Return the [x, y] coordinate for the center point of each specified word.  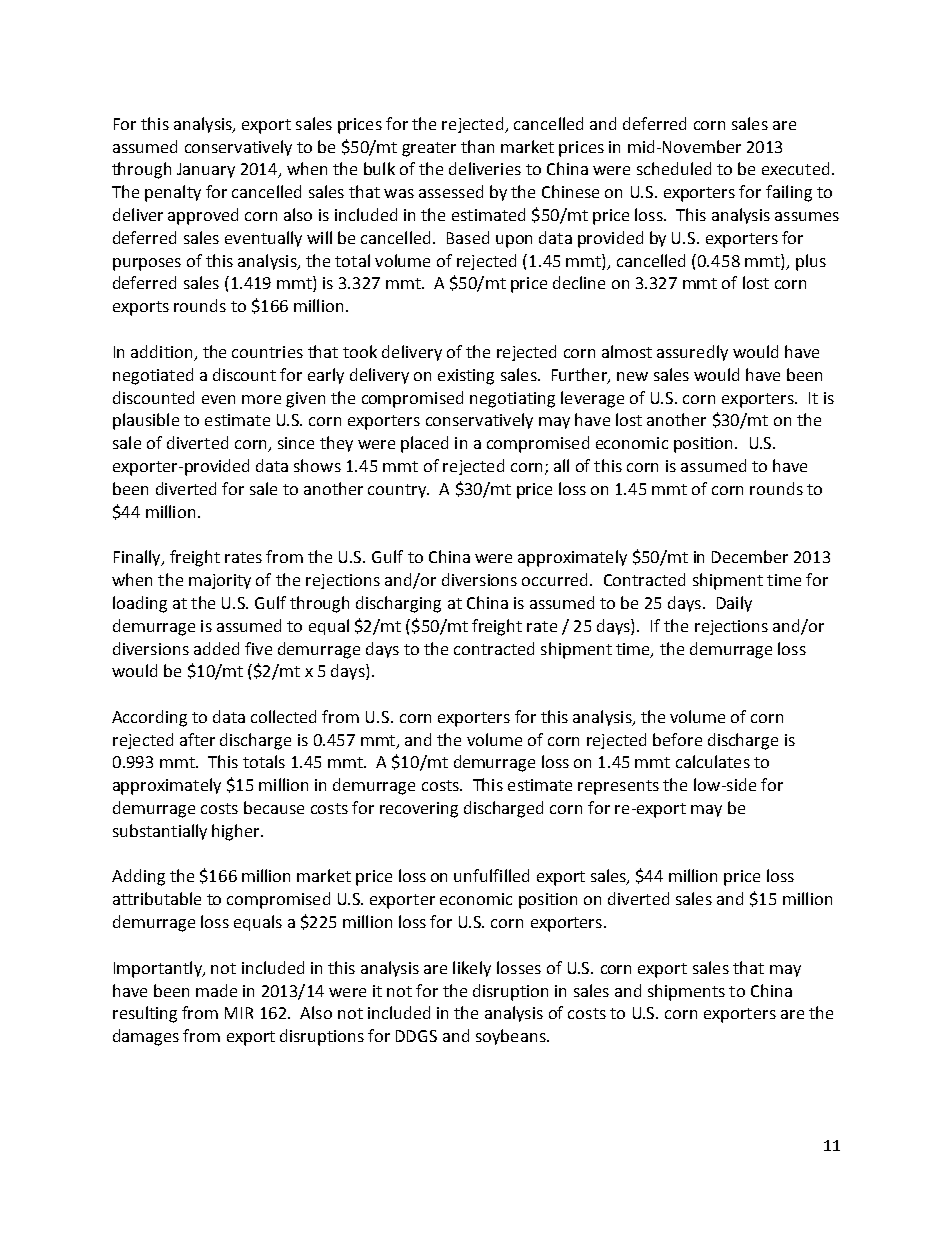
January [206, 170]
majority [220, 581]
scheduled [674, 168]
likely [472, 969]
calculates [713, 761]
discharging [398, 604]
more [261, 399]
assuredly [692, 353]
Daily [734, 604]
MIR [239, 1013]
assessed [451, 191]
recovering [419, 810]
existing [466, 377]
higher [237, 832]
